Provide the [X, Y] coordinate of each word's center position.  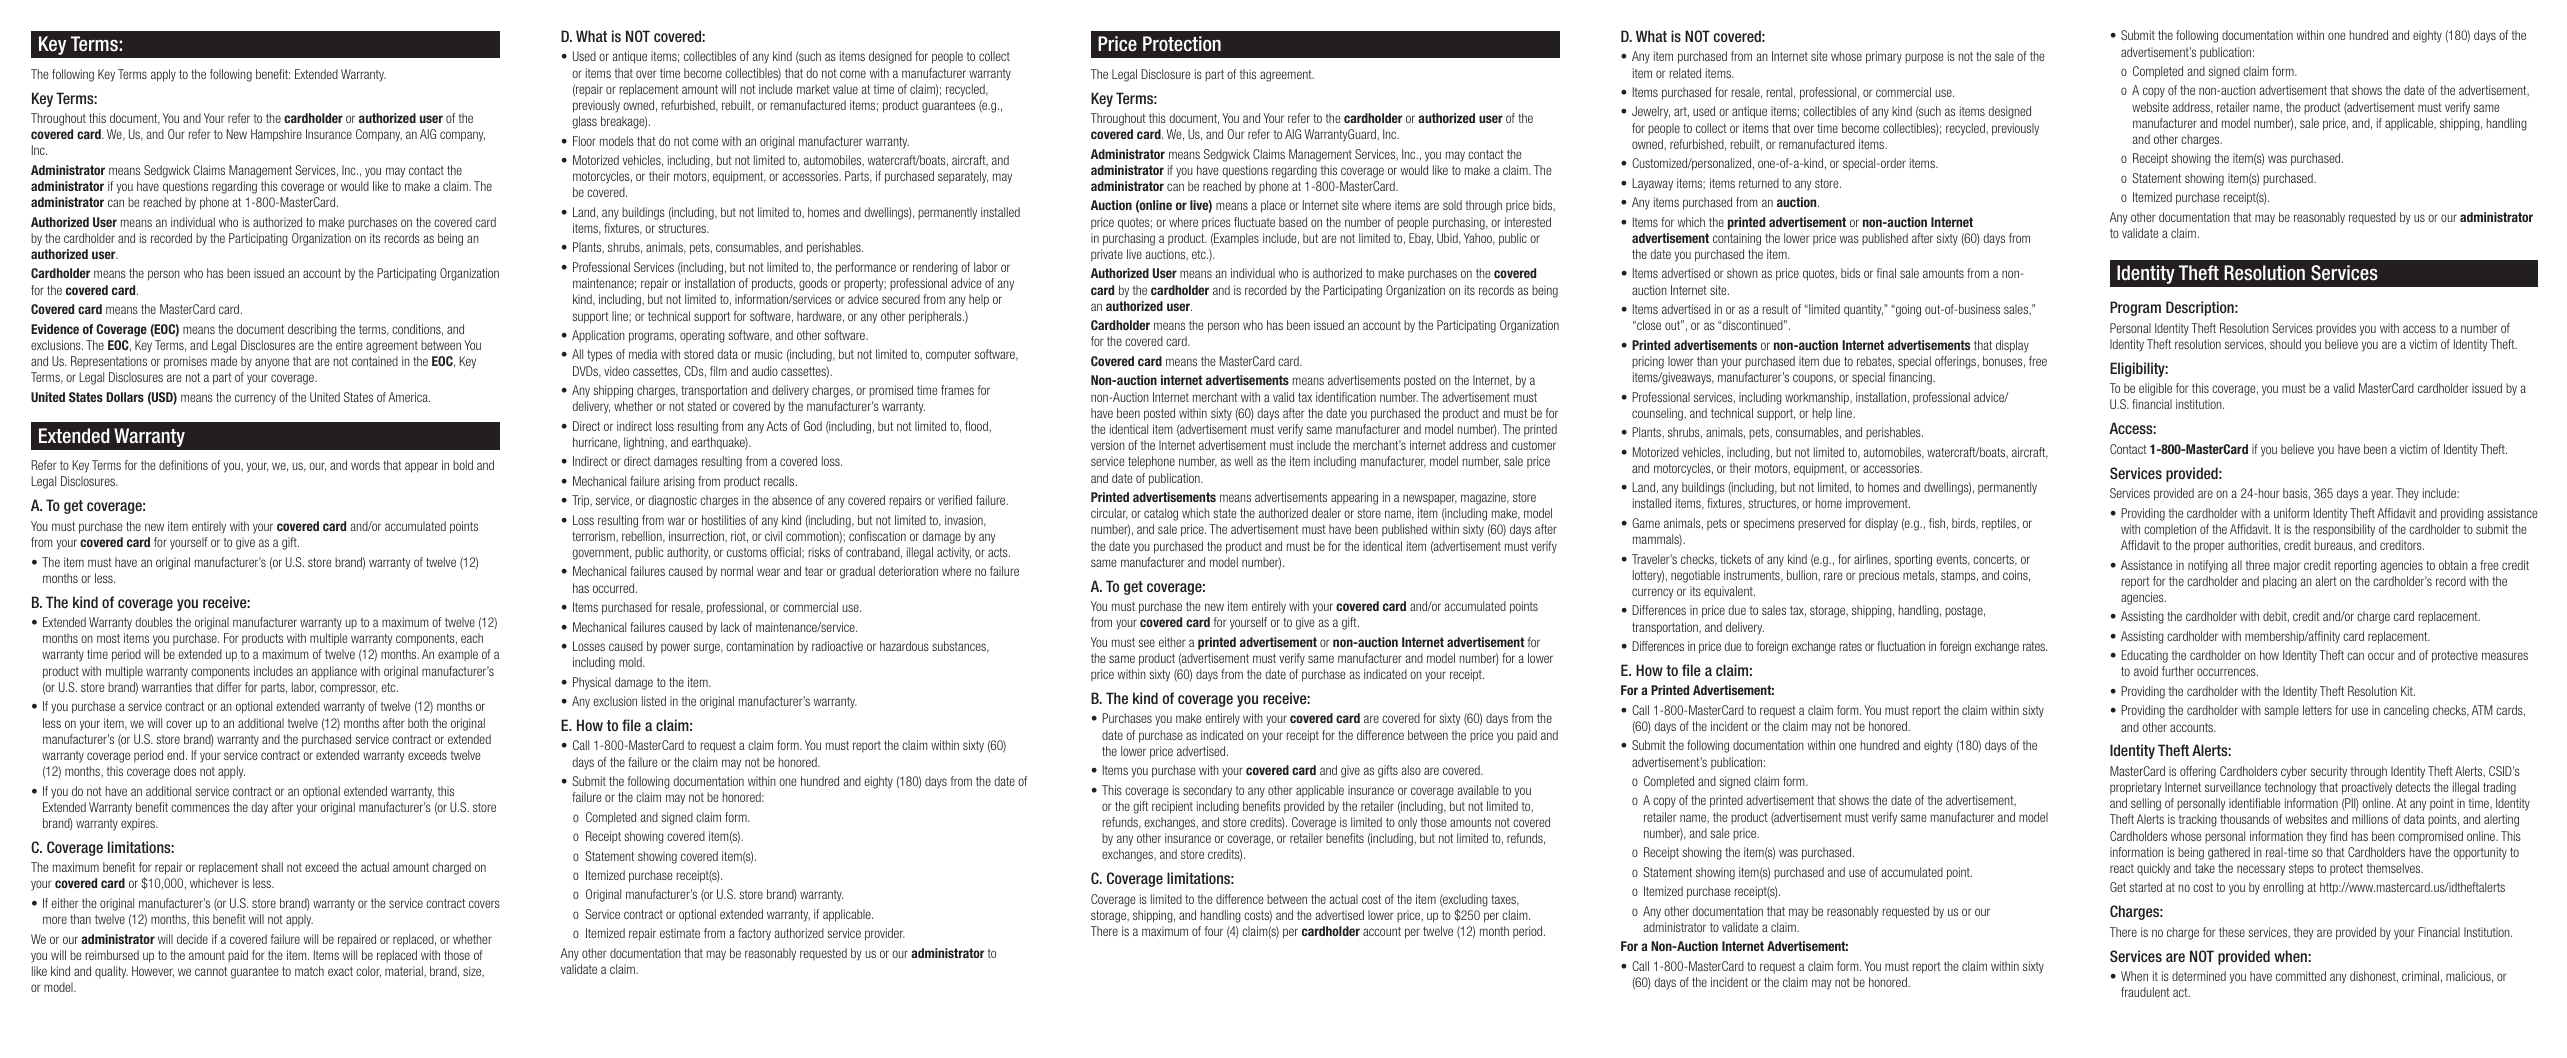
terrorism [594, 537]
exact [340, 971]
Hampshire [276, 135]
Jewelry [1651, 112]
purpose [1924, 58]
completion [2170, 530]
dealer [1326, 513]
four [1214, 931]
